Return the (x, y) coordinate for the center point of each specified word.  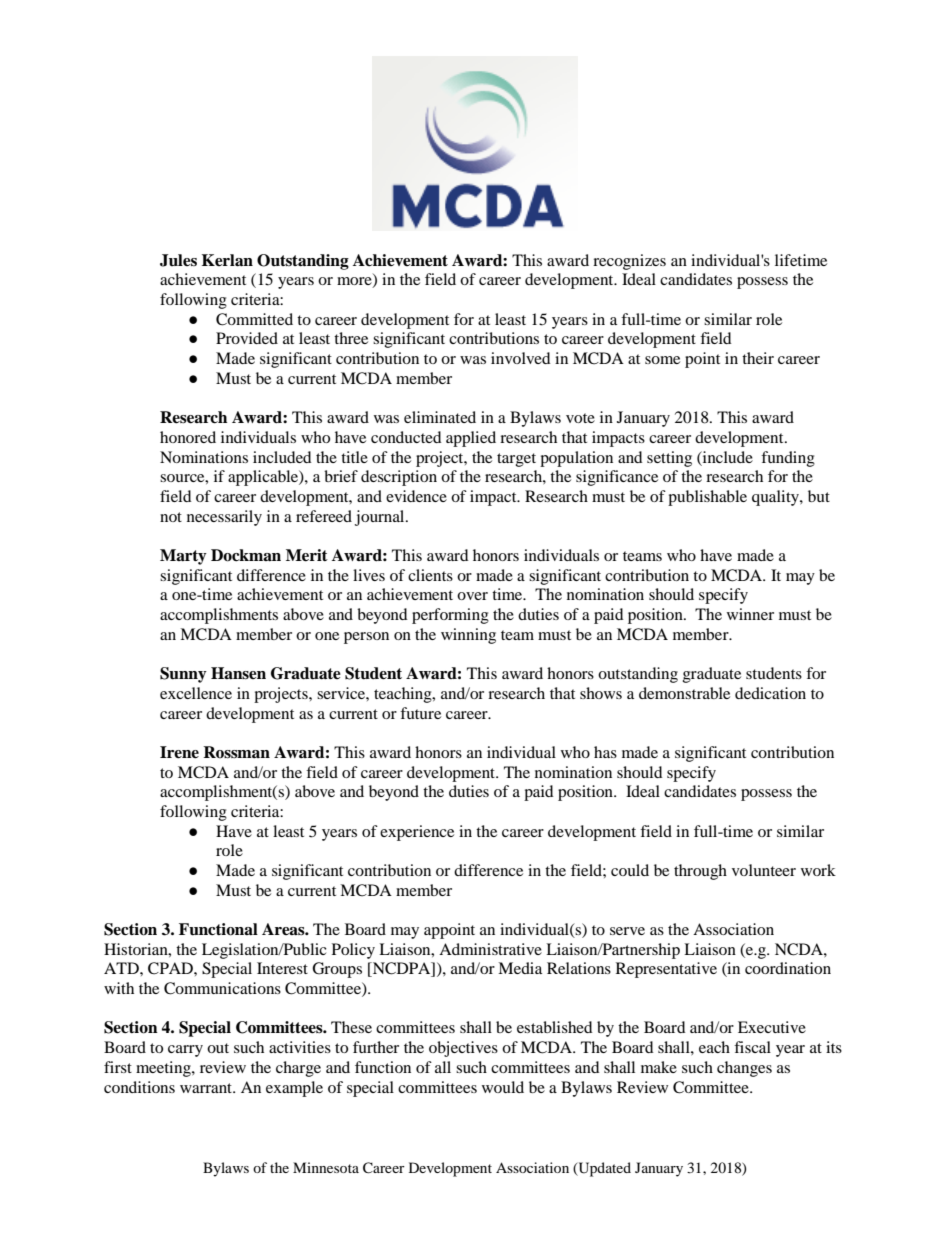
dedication (770, 693)
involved (521, 358)
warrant (207, 1088)
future (420, 713)
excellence (196, 693)
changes (744, 1069)
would (503, 1087)
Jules (178, 260)
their (758, 358)
